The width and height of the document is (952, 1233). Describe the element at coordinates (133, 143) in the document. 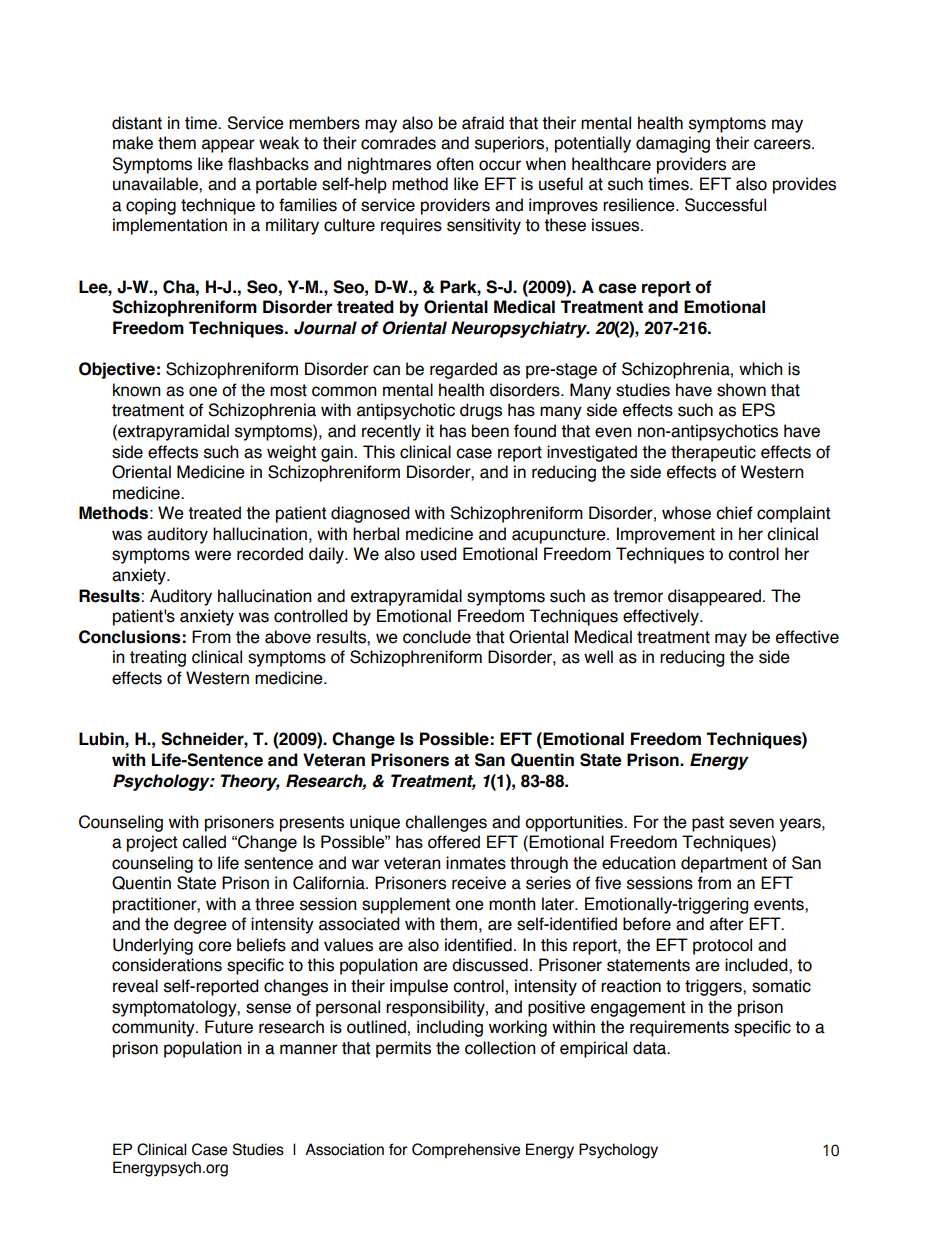

I see `make` at that location.
